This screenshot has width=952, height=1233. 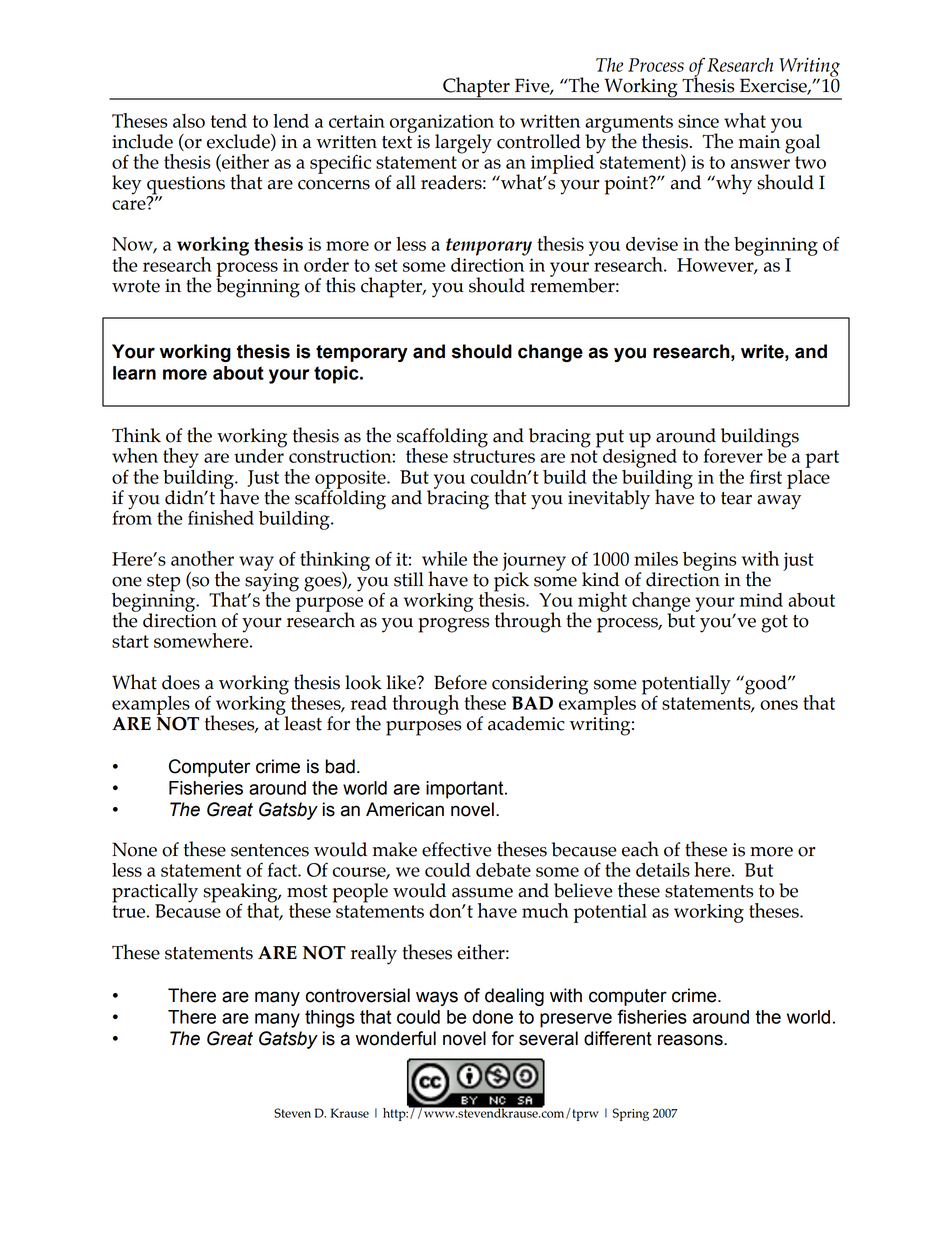 I want to click on tend, so click(x=229, y=121).
